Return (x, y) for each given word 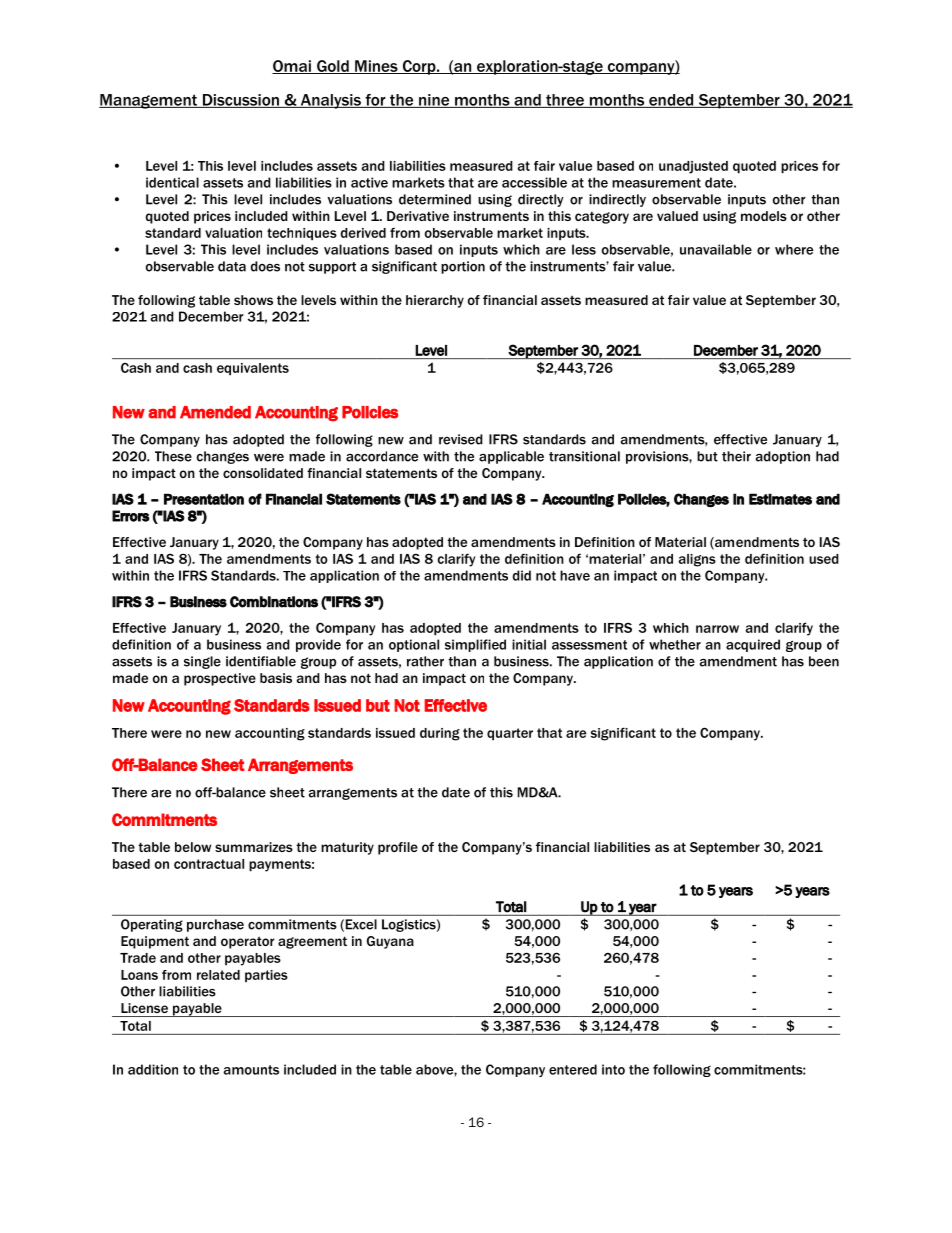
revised (461, 439)
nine (434, 101)
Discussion (240, 101)
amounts (251, 1070)
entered (573, 1069)
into (613, 1069)
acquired (753, 645)
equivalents (253, 369)
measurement (656, 183)
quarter (510, 734)
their (736, 456)
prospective (220, 679)
